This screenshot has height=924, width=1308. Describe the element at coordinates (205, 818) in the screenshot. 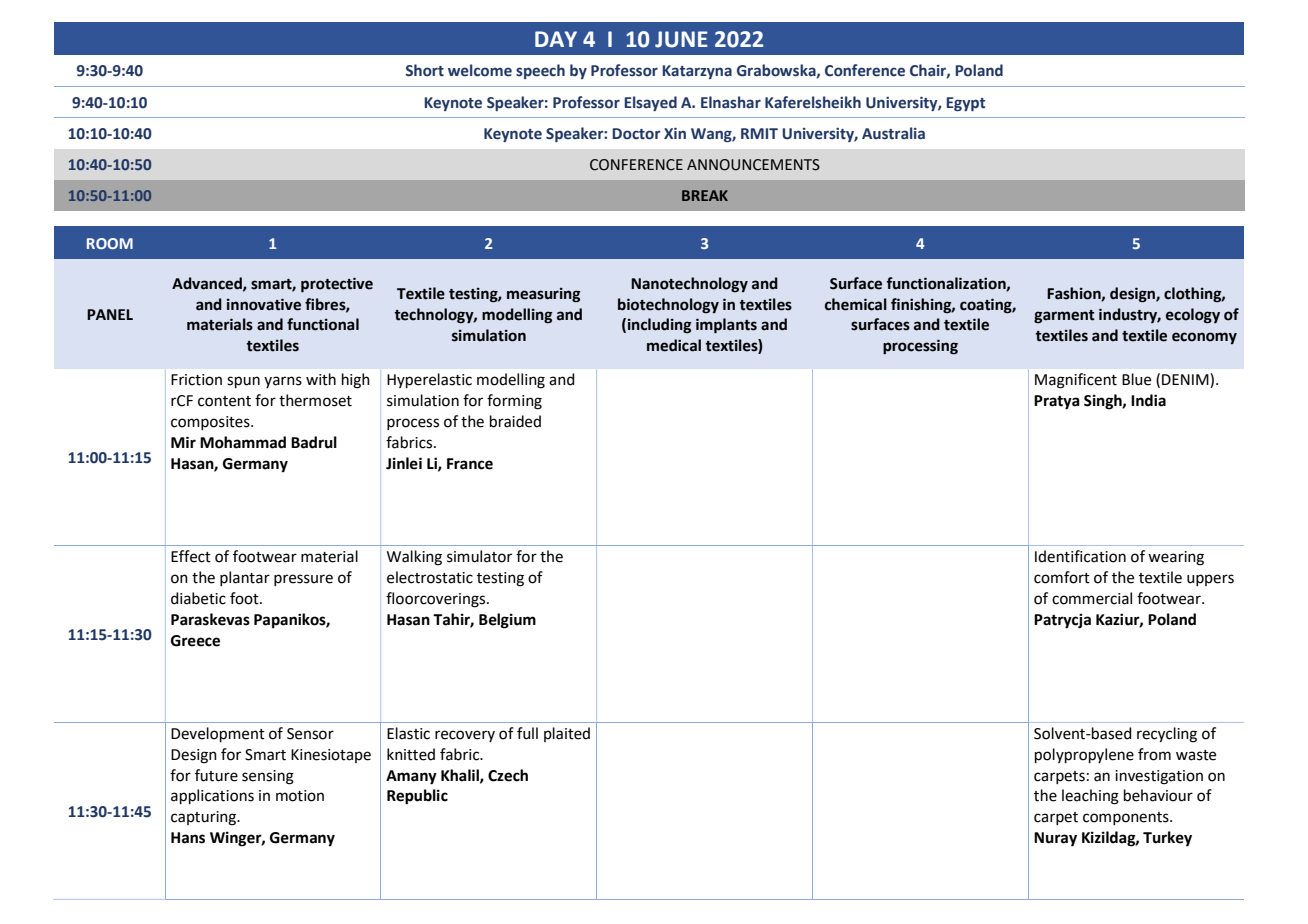

I see `capturing` at that location.
